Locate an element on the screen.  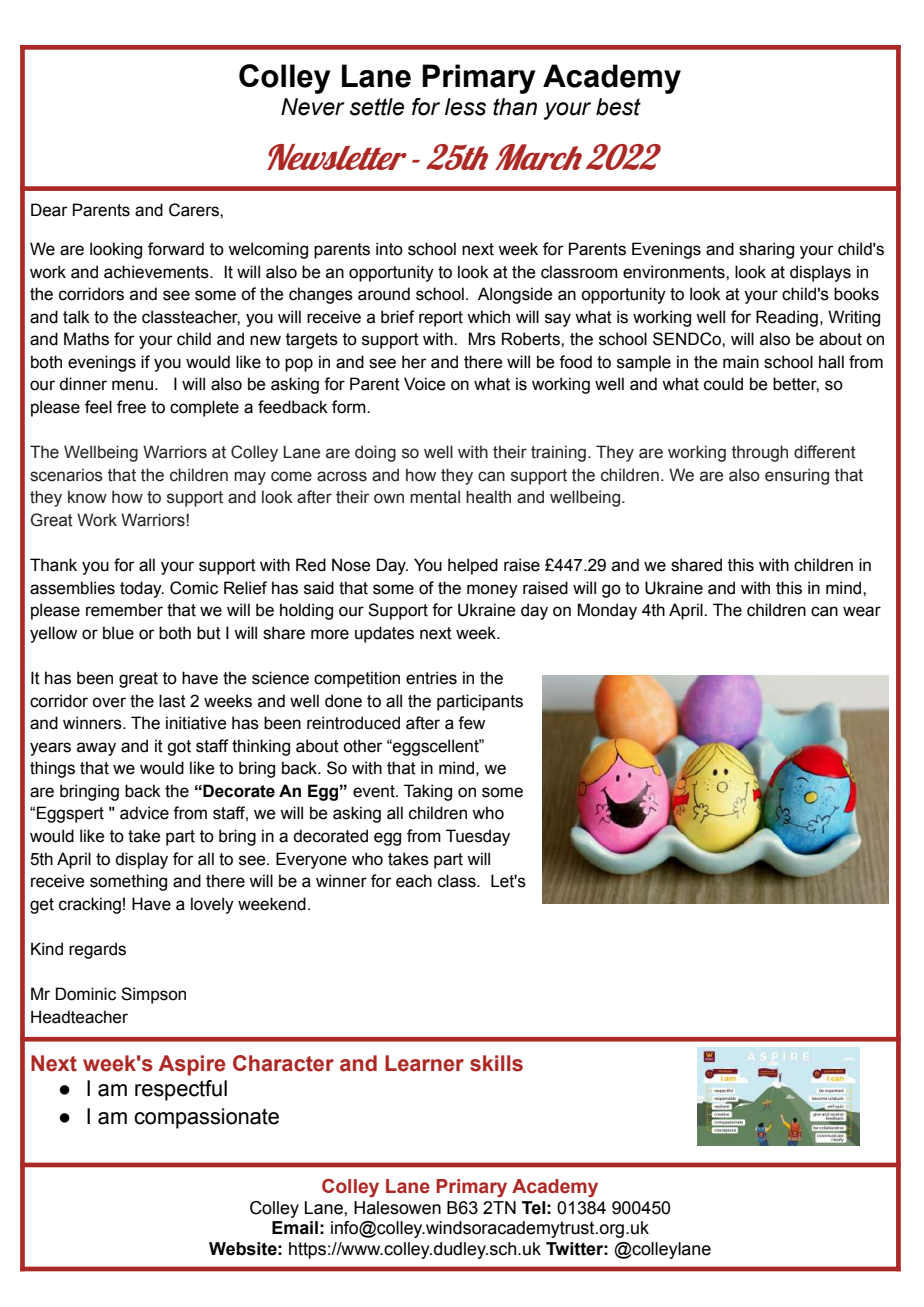
compassionate is located at coordinates (206, 1118).
